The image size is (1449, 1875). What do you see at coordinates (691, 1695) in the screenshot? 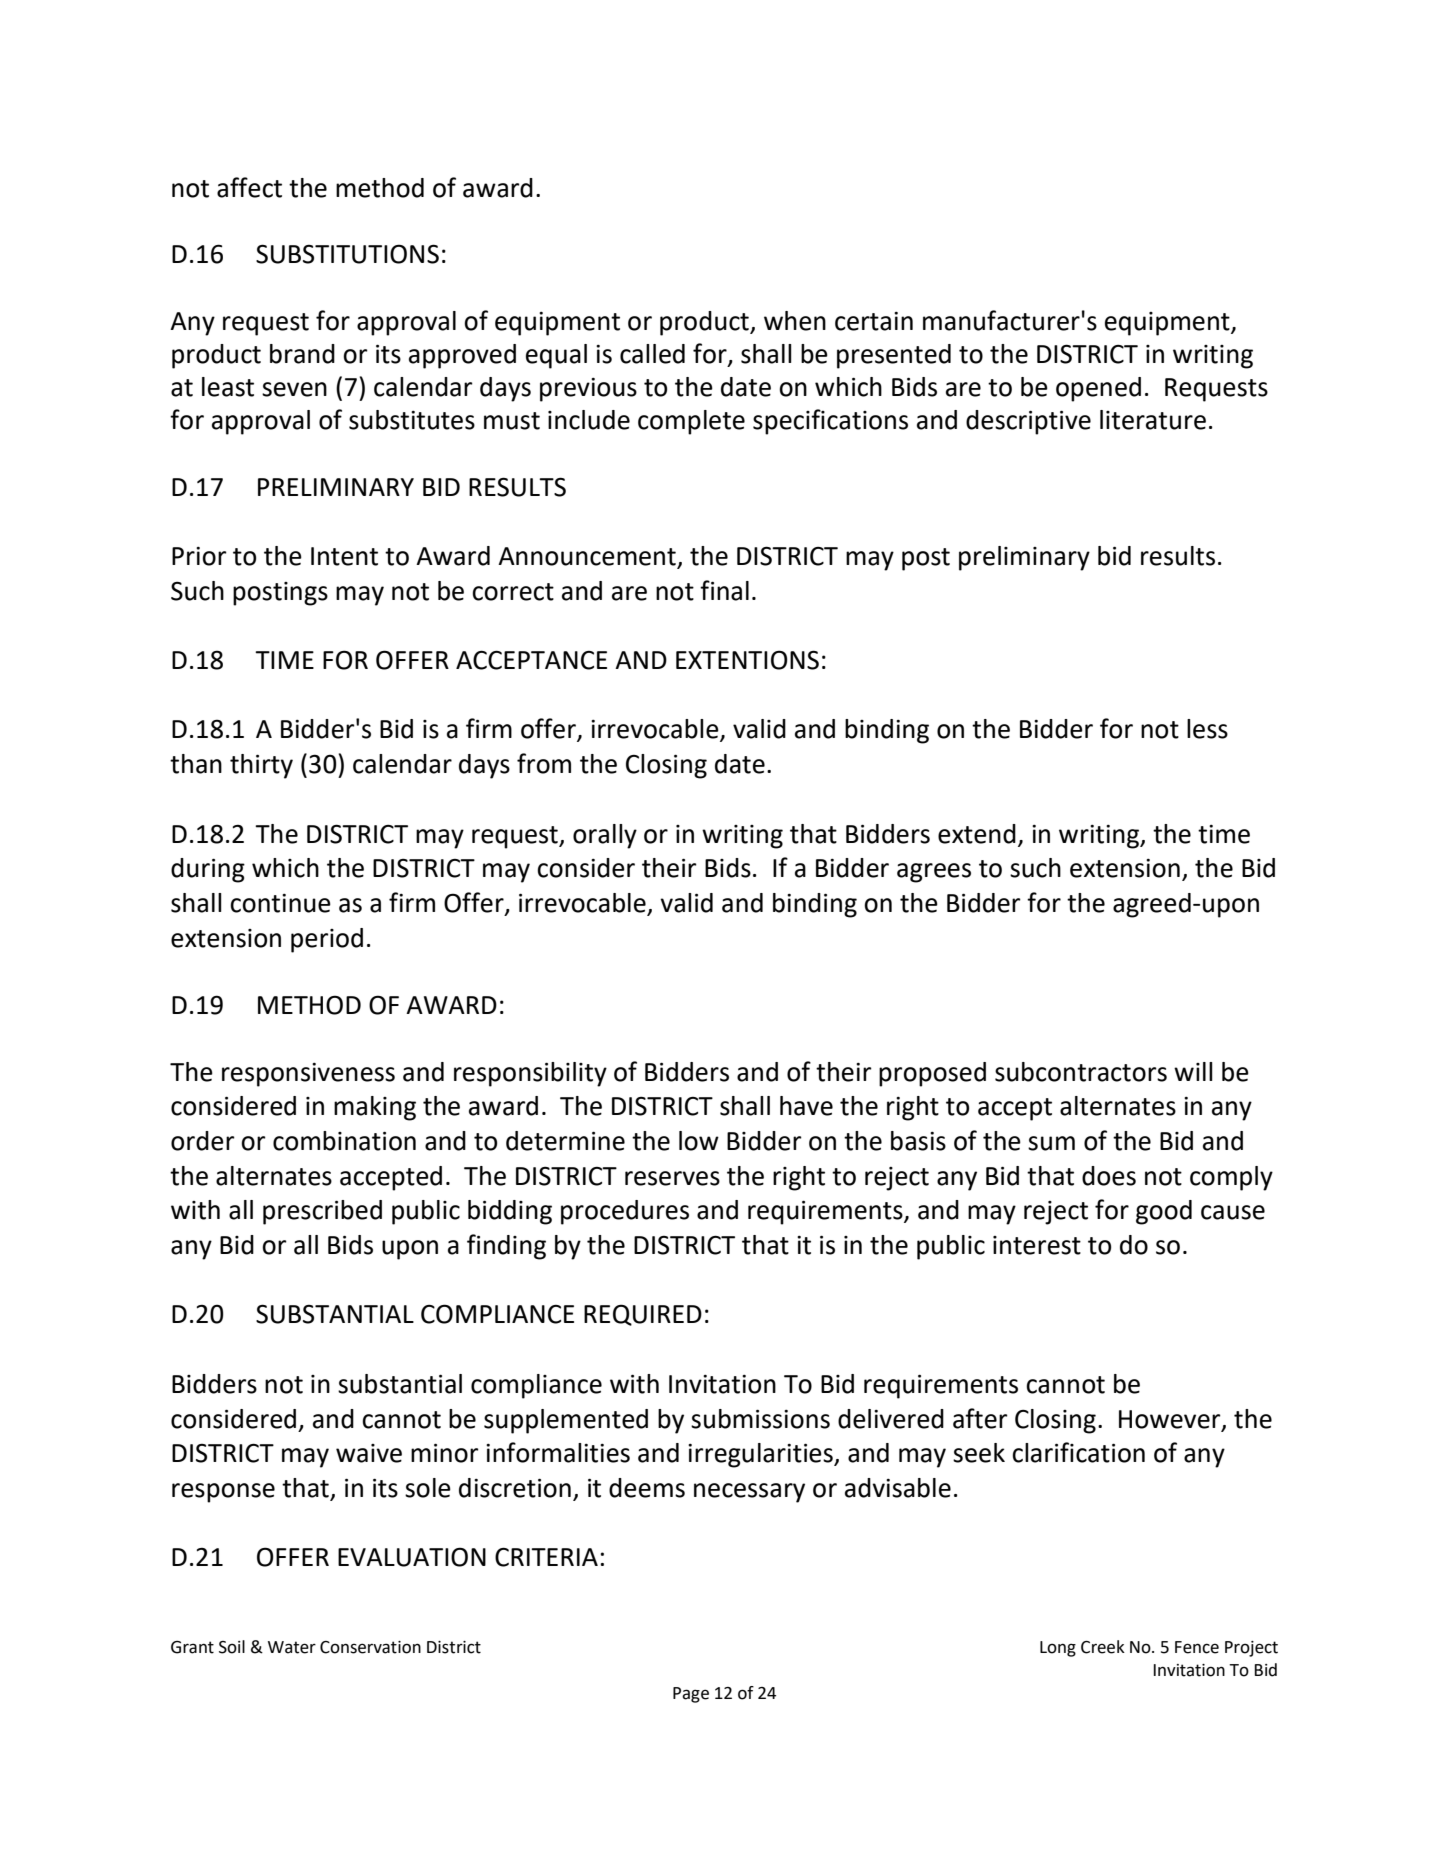
I see `Page` at bounding box center [691, 1695].
